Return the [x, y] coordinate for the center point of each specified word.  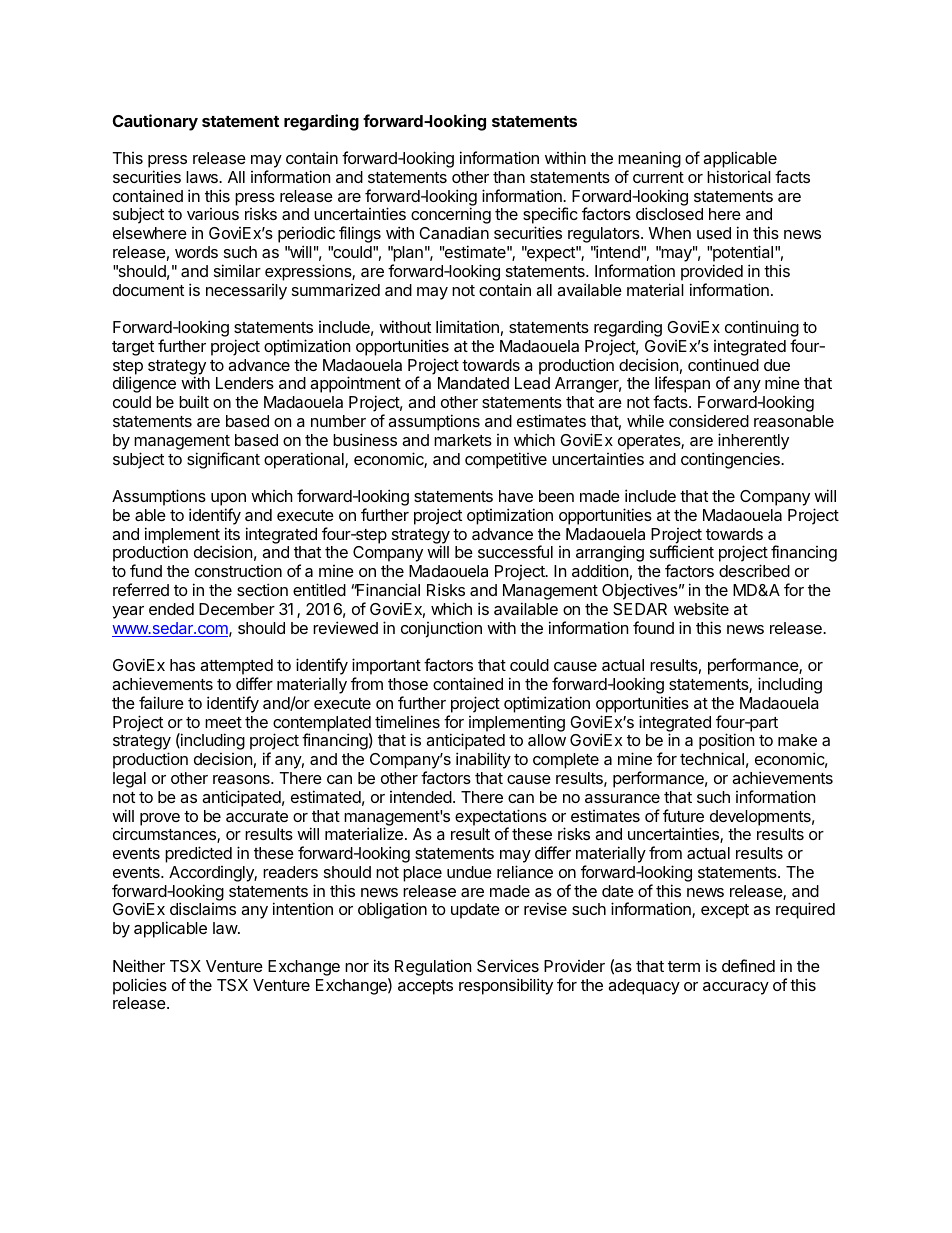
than [509, 177]
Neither [139, 965]
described [754, 570]
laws [203, 177]
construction [238, 571]
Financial [387, 589]
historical [739, 176]
